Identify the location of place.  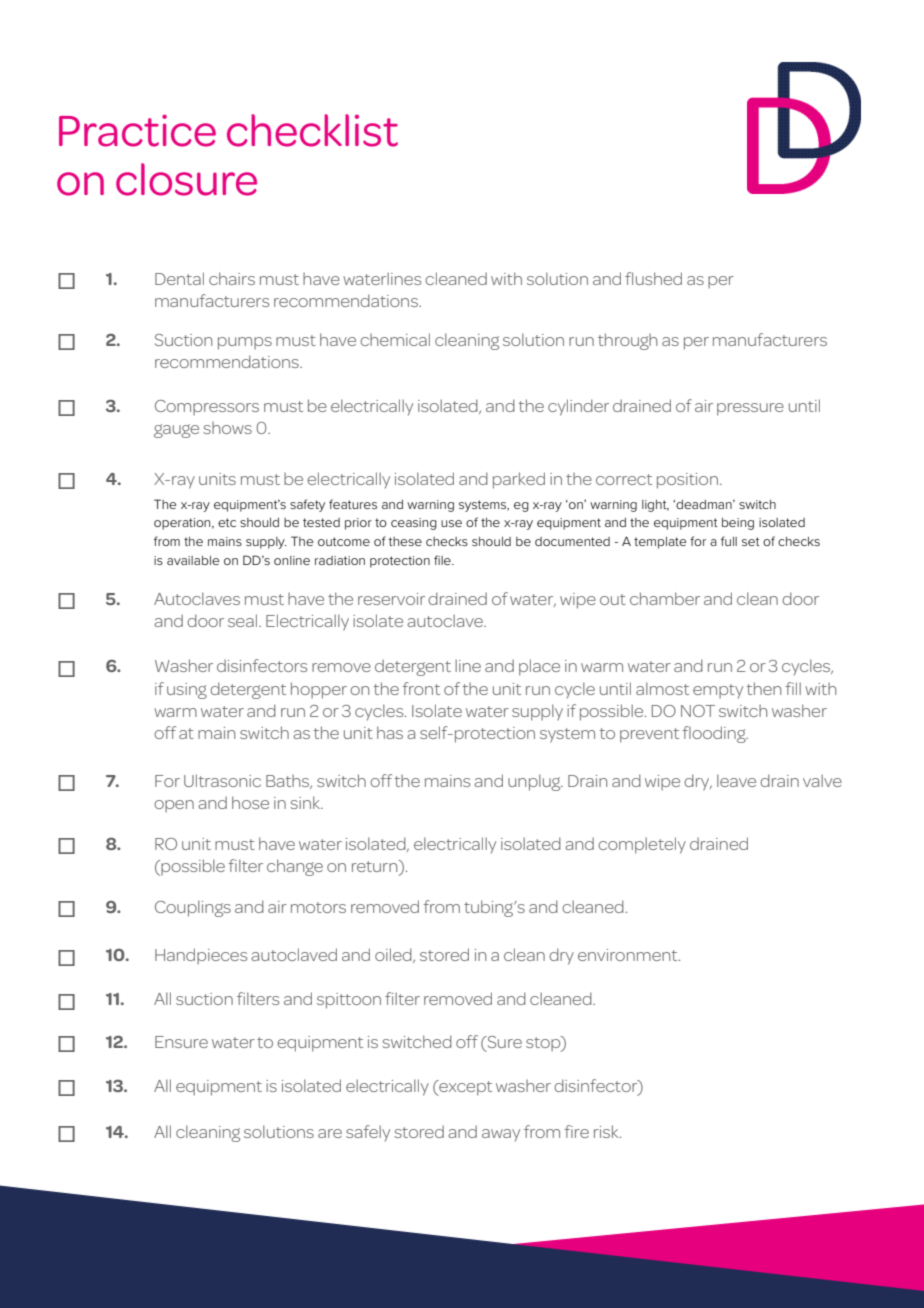
(539, 667).
